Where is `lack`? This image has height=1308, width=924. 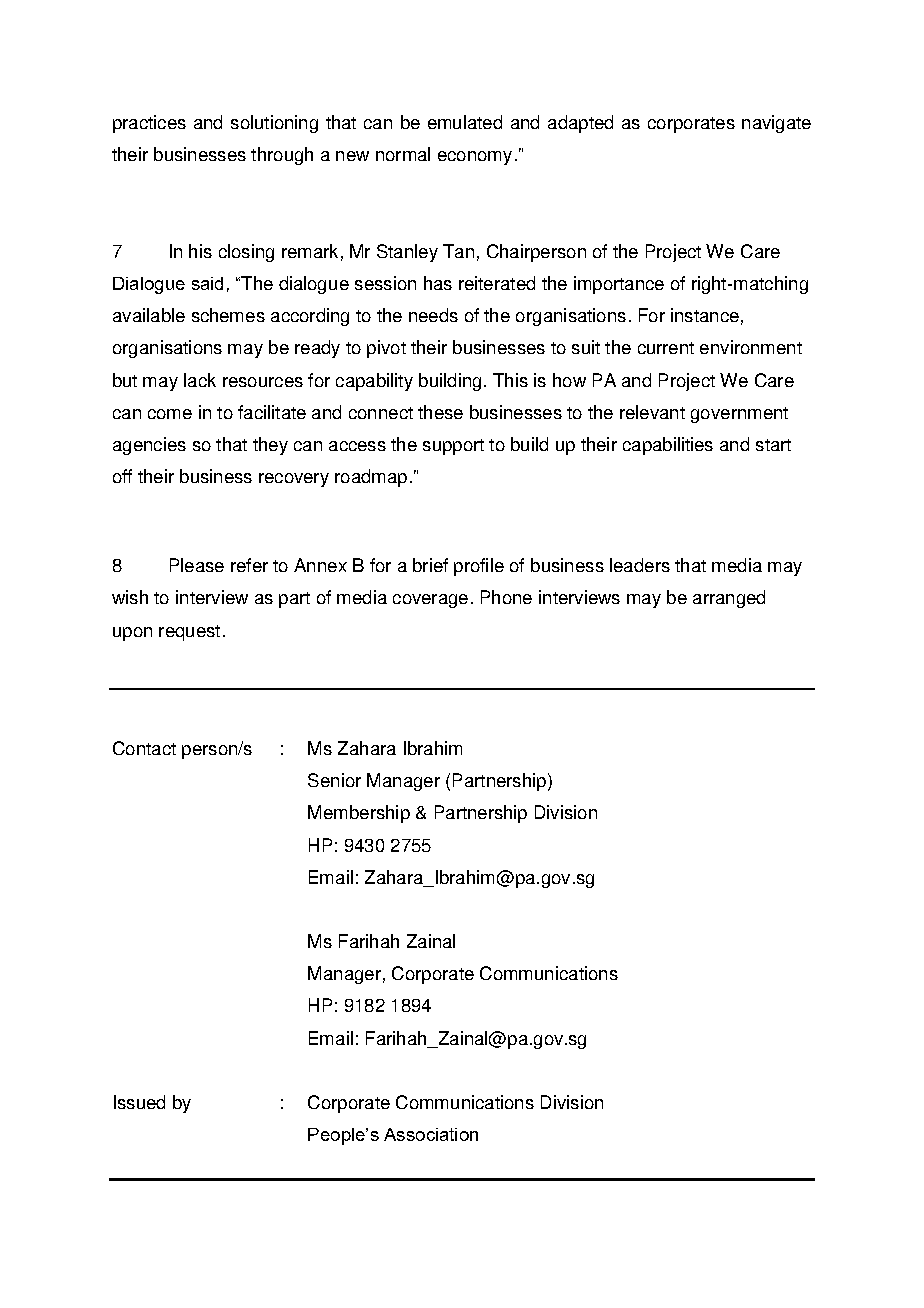 lack is located at coordinates (200, 380).
